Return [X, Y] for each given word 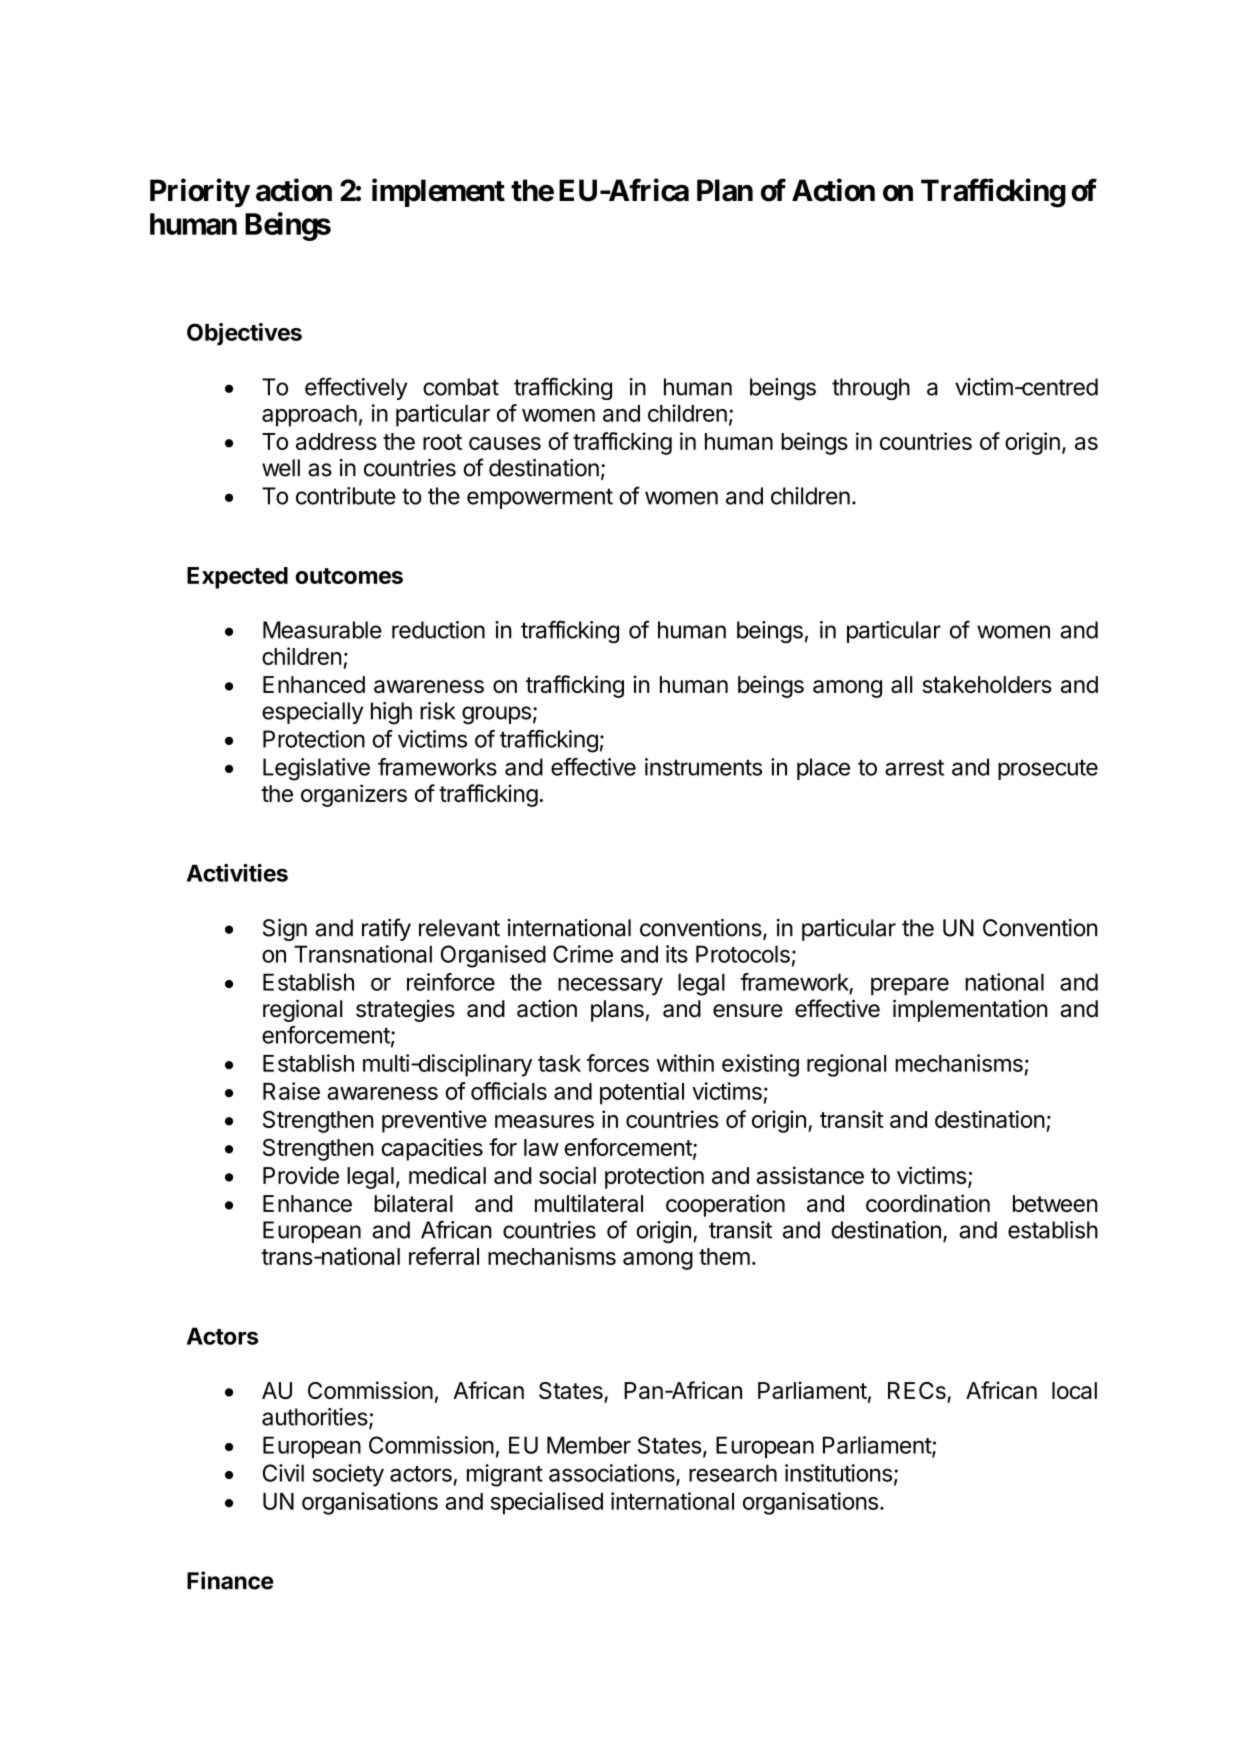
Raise [291, 1091]
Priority [200, 192]
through [871, 389]
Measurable [322, 630]
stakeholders [987, 684]
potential [642, 1093]
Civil [283, 1473]
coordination [928, 1203]
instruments [703, 767]
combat [461, 387]
